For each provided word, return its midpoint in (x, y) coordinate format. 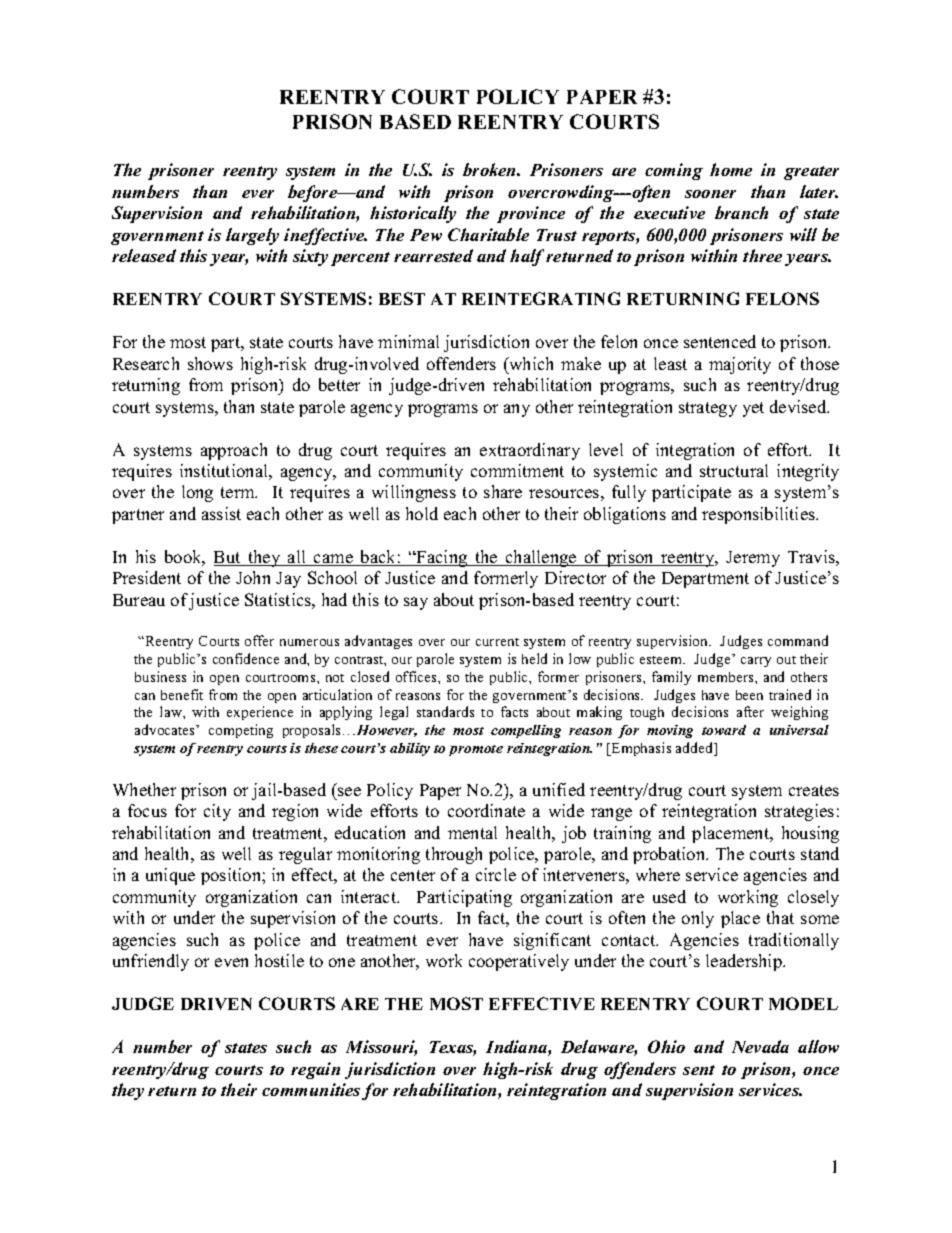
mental (472, 832)
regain (315, 1070)
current (497, 642)
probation (670, 855)
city (217, 812)
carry (756, 662)
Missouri (381, 1048)
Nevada (760, 1046)
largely (252, 236)
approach (234, 451)
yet (753, 409)
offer (259, 640)
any (517, 410)
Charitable (488, 234)
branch (741, 212)
